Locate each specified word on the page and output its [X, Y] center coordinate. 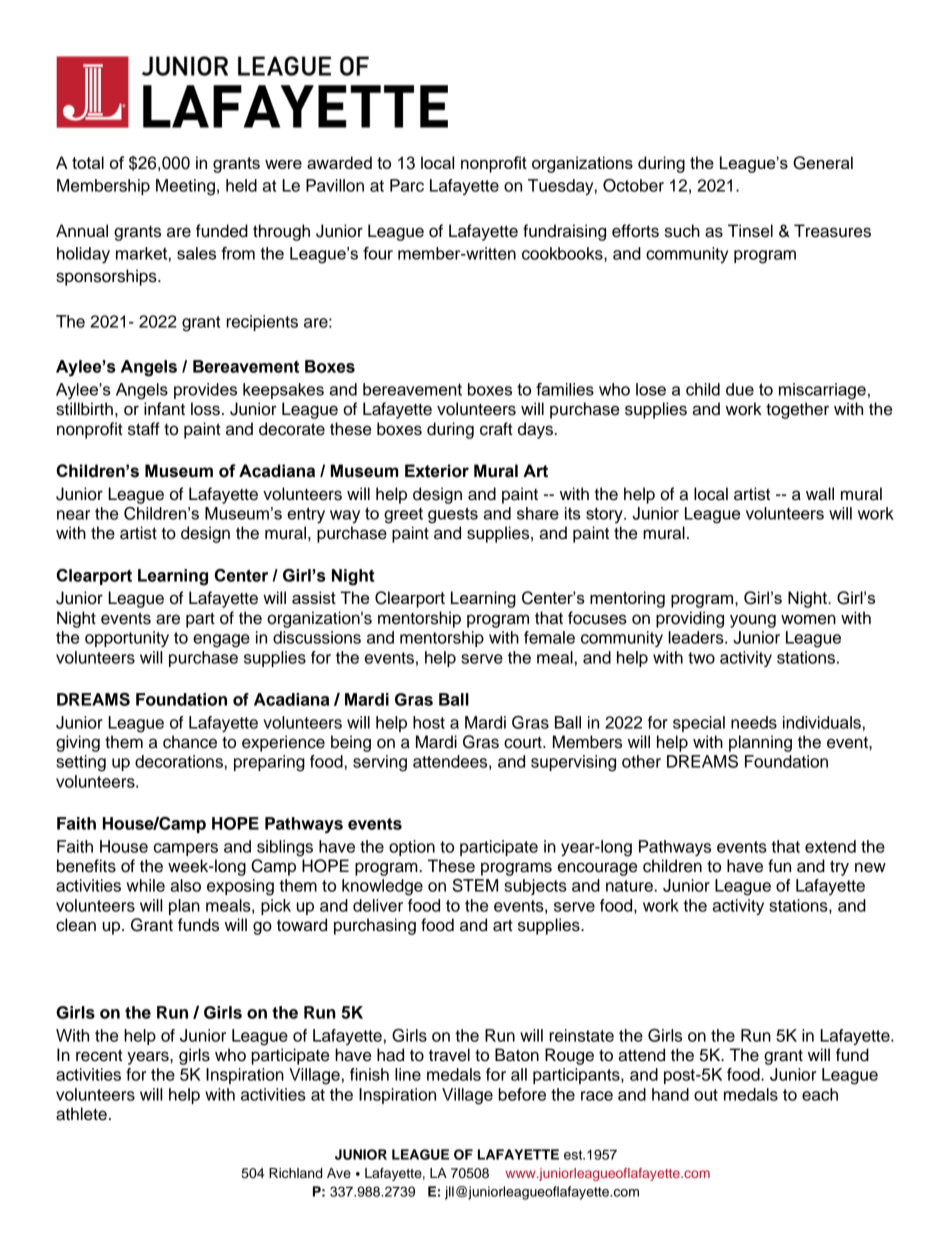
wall [820, 494]
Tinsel [750, 231]
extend [830, 846]
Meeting [185, 187]
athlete [81, 1114]
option [412, 848]
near [73, 515]
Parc [407, 185]
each [820, 1094]
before [522, 1094]
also [185, 885]
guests [453, 515]
